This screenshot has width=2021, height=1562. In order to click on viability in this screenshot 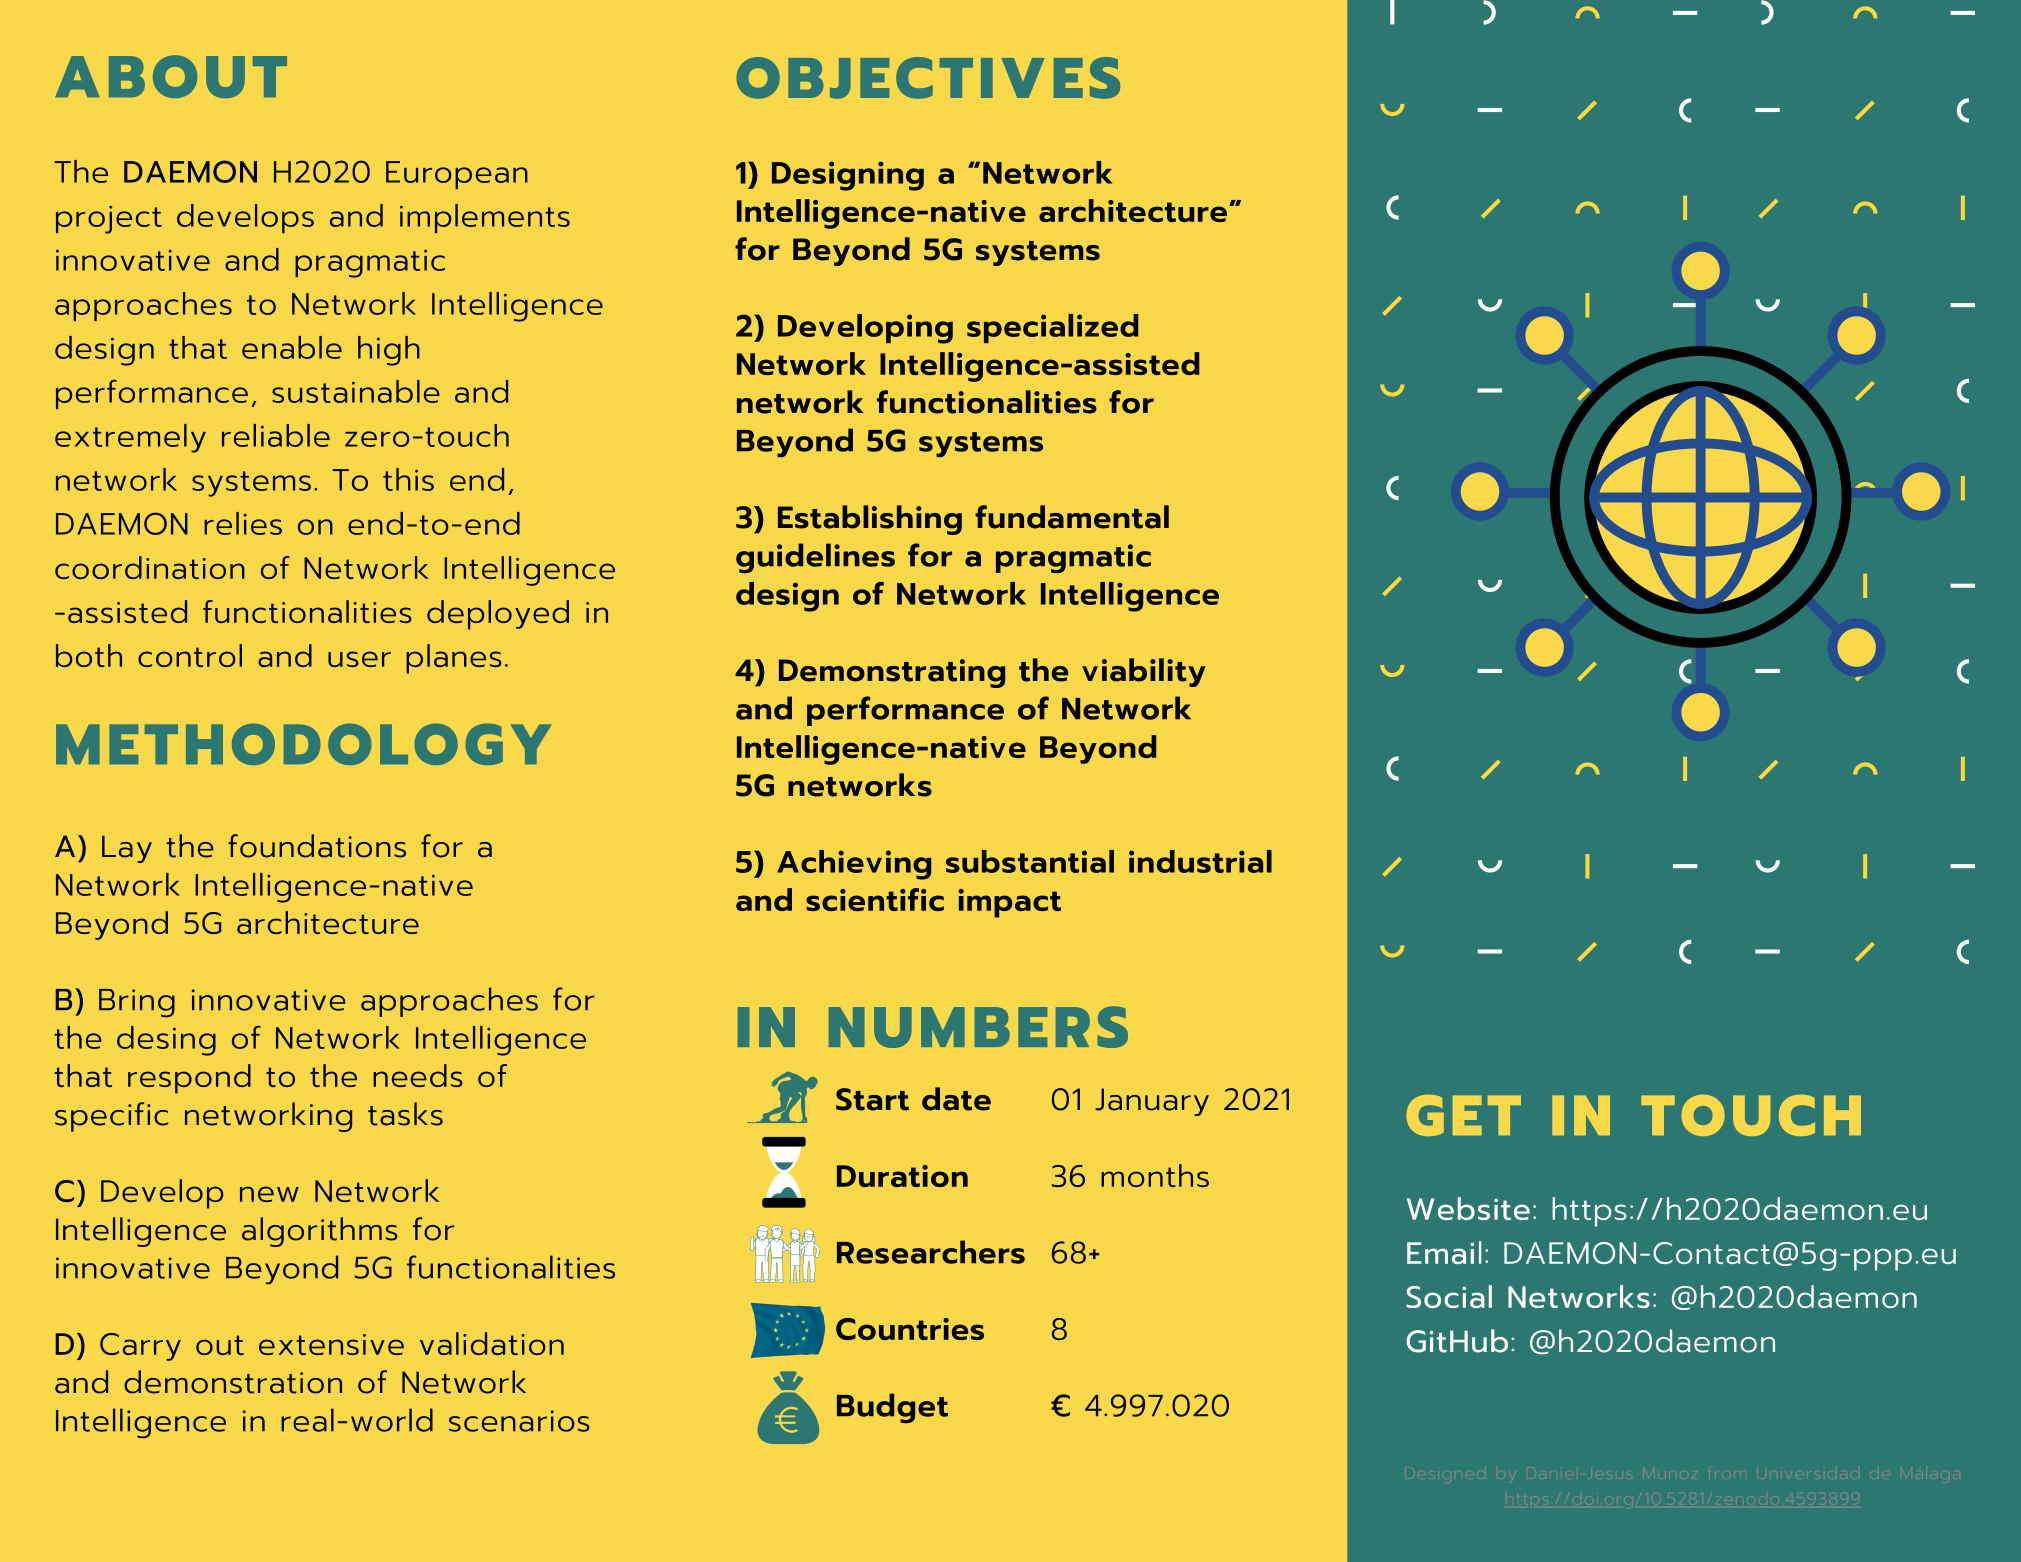, I will do `click(1144, 672)`.
